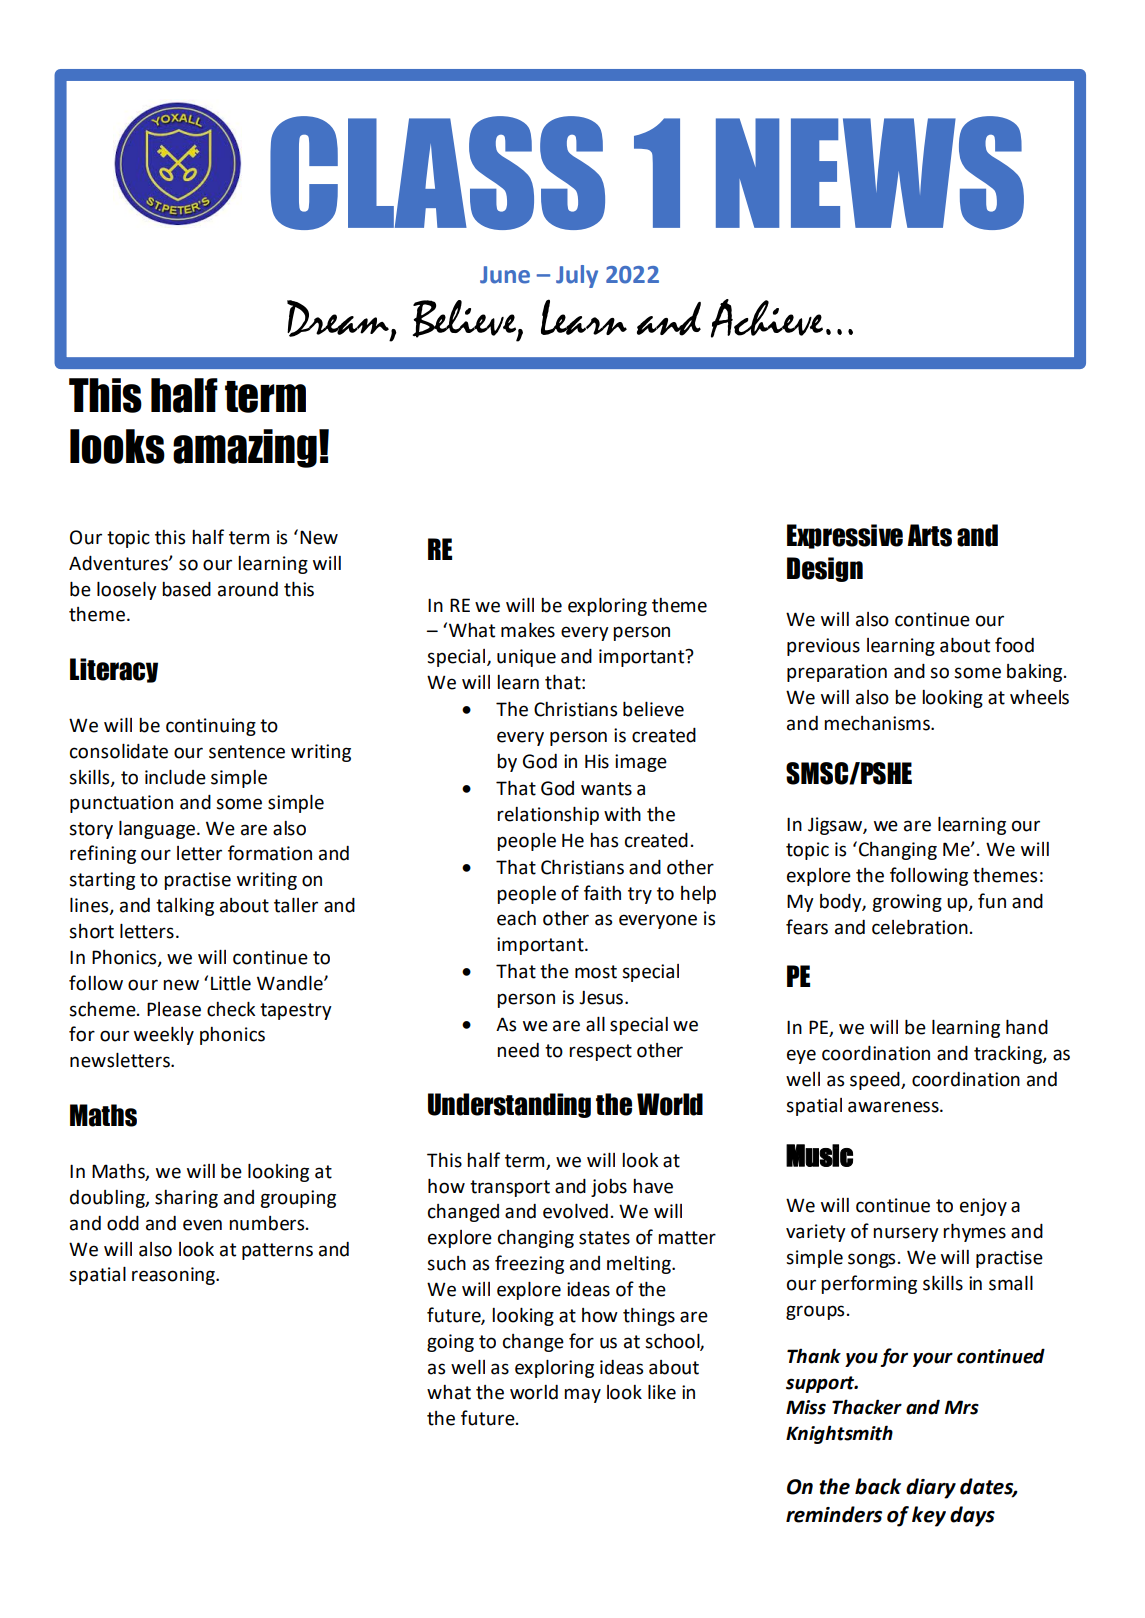  Describe the element at coordinates (174, 1276) in the screenshot. I see `reasoning` at that location.
